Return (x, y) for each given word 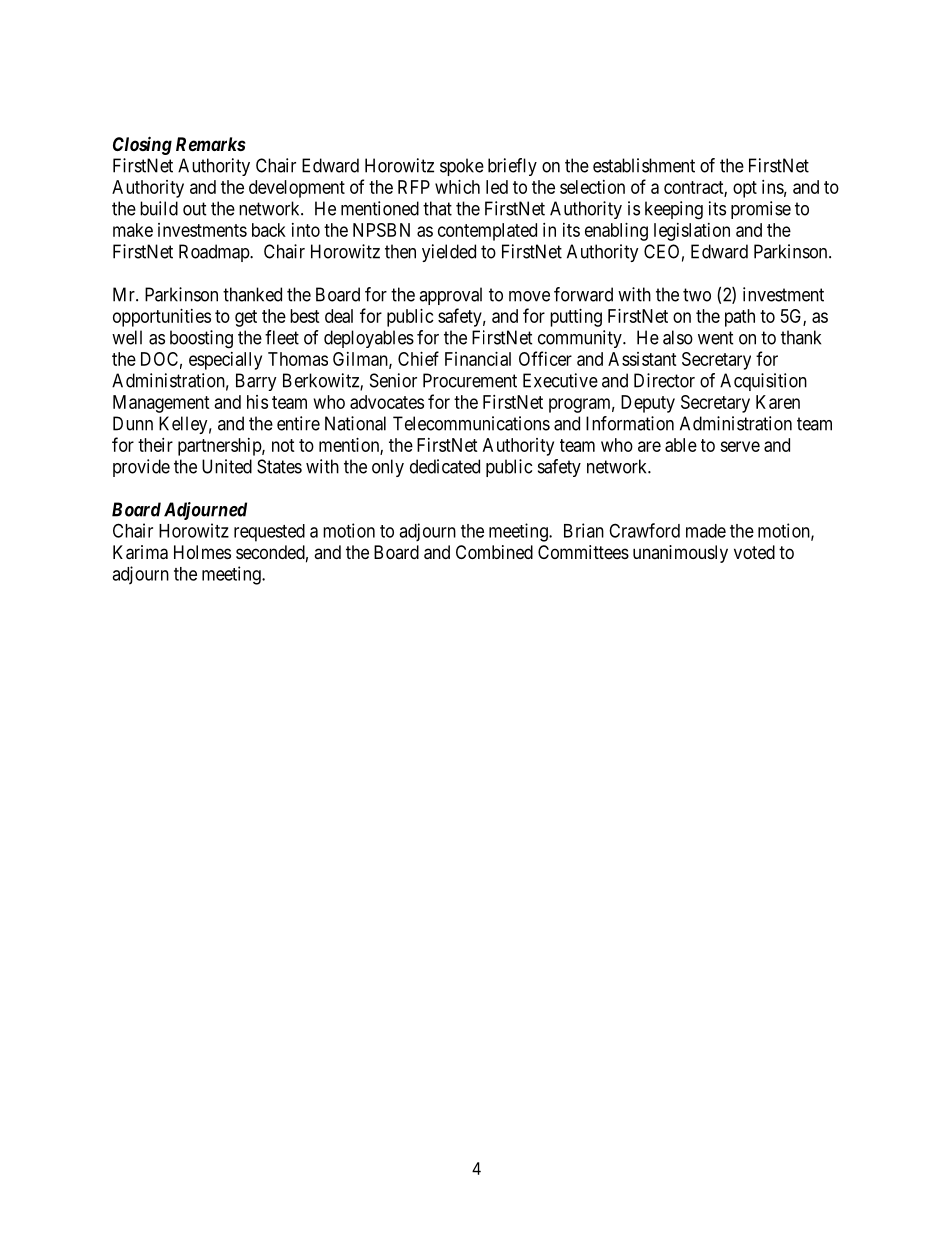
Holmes (202, 552)
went (716, 338)
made (706, 531)
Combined (494, 552)
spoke (462, 167)
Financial (478, 359)
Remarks (211, 144)
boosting (201, 339)
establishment (644, 165)
